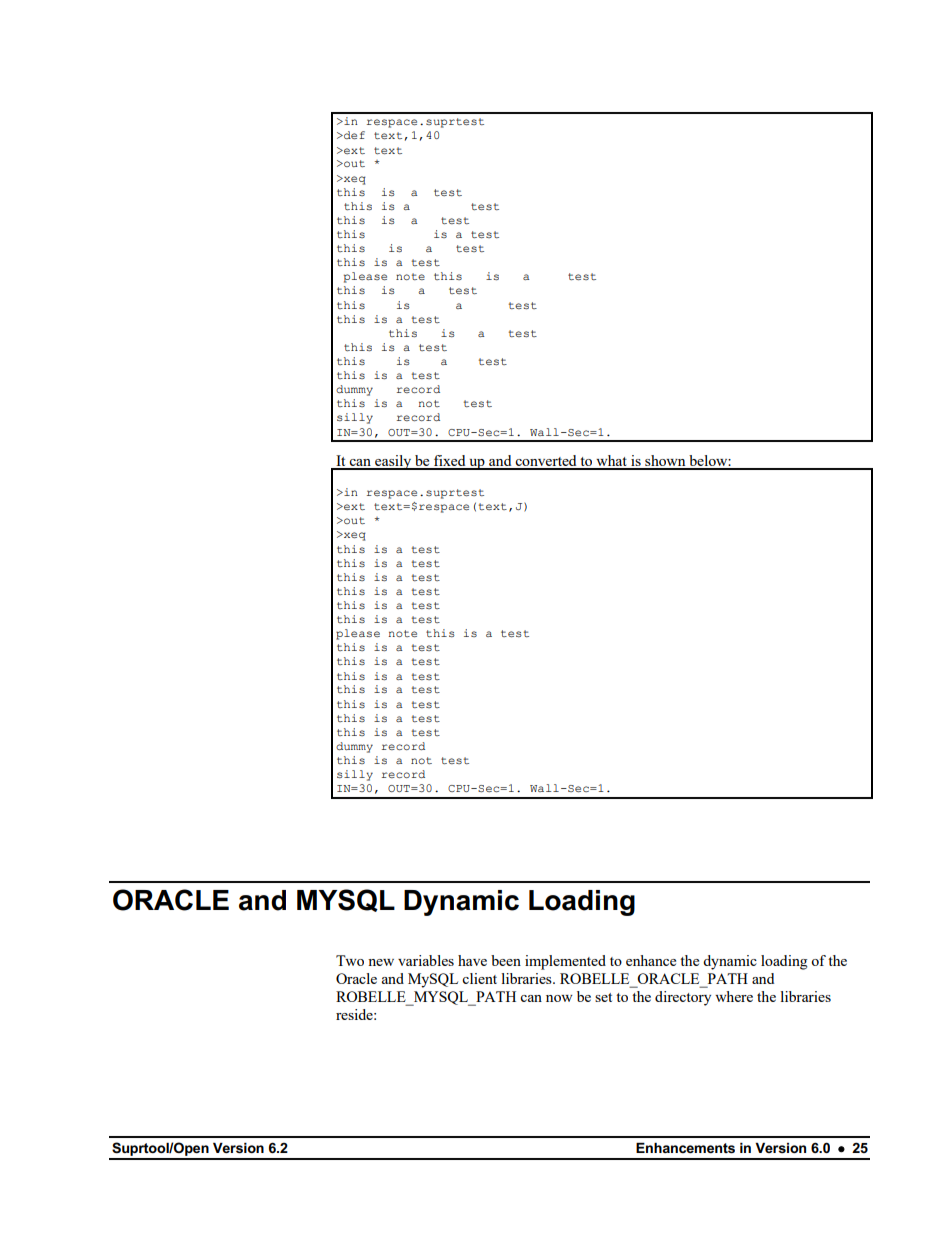 The image size is (952, 1233). Describe the element at coordinates (381, 962) in the screenshot. I see `new` at that location.
